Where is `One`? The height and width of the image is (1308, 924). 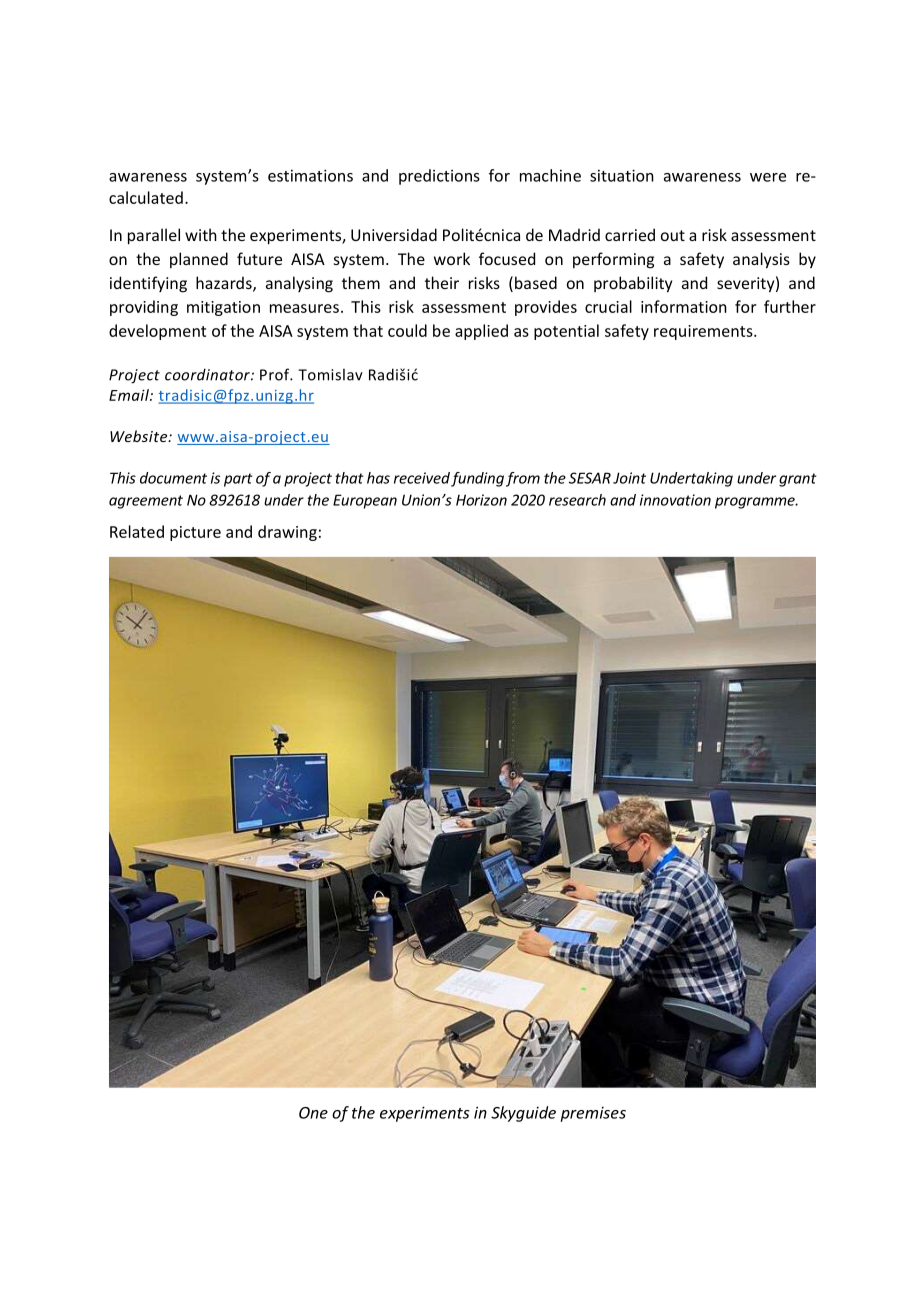 One is located at coordinates (313, 1113).
